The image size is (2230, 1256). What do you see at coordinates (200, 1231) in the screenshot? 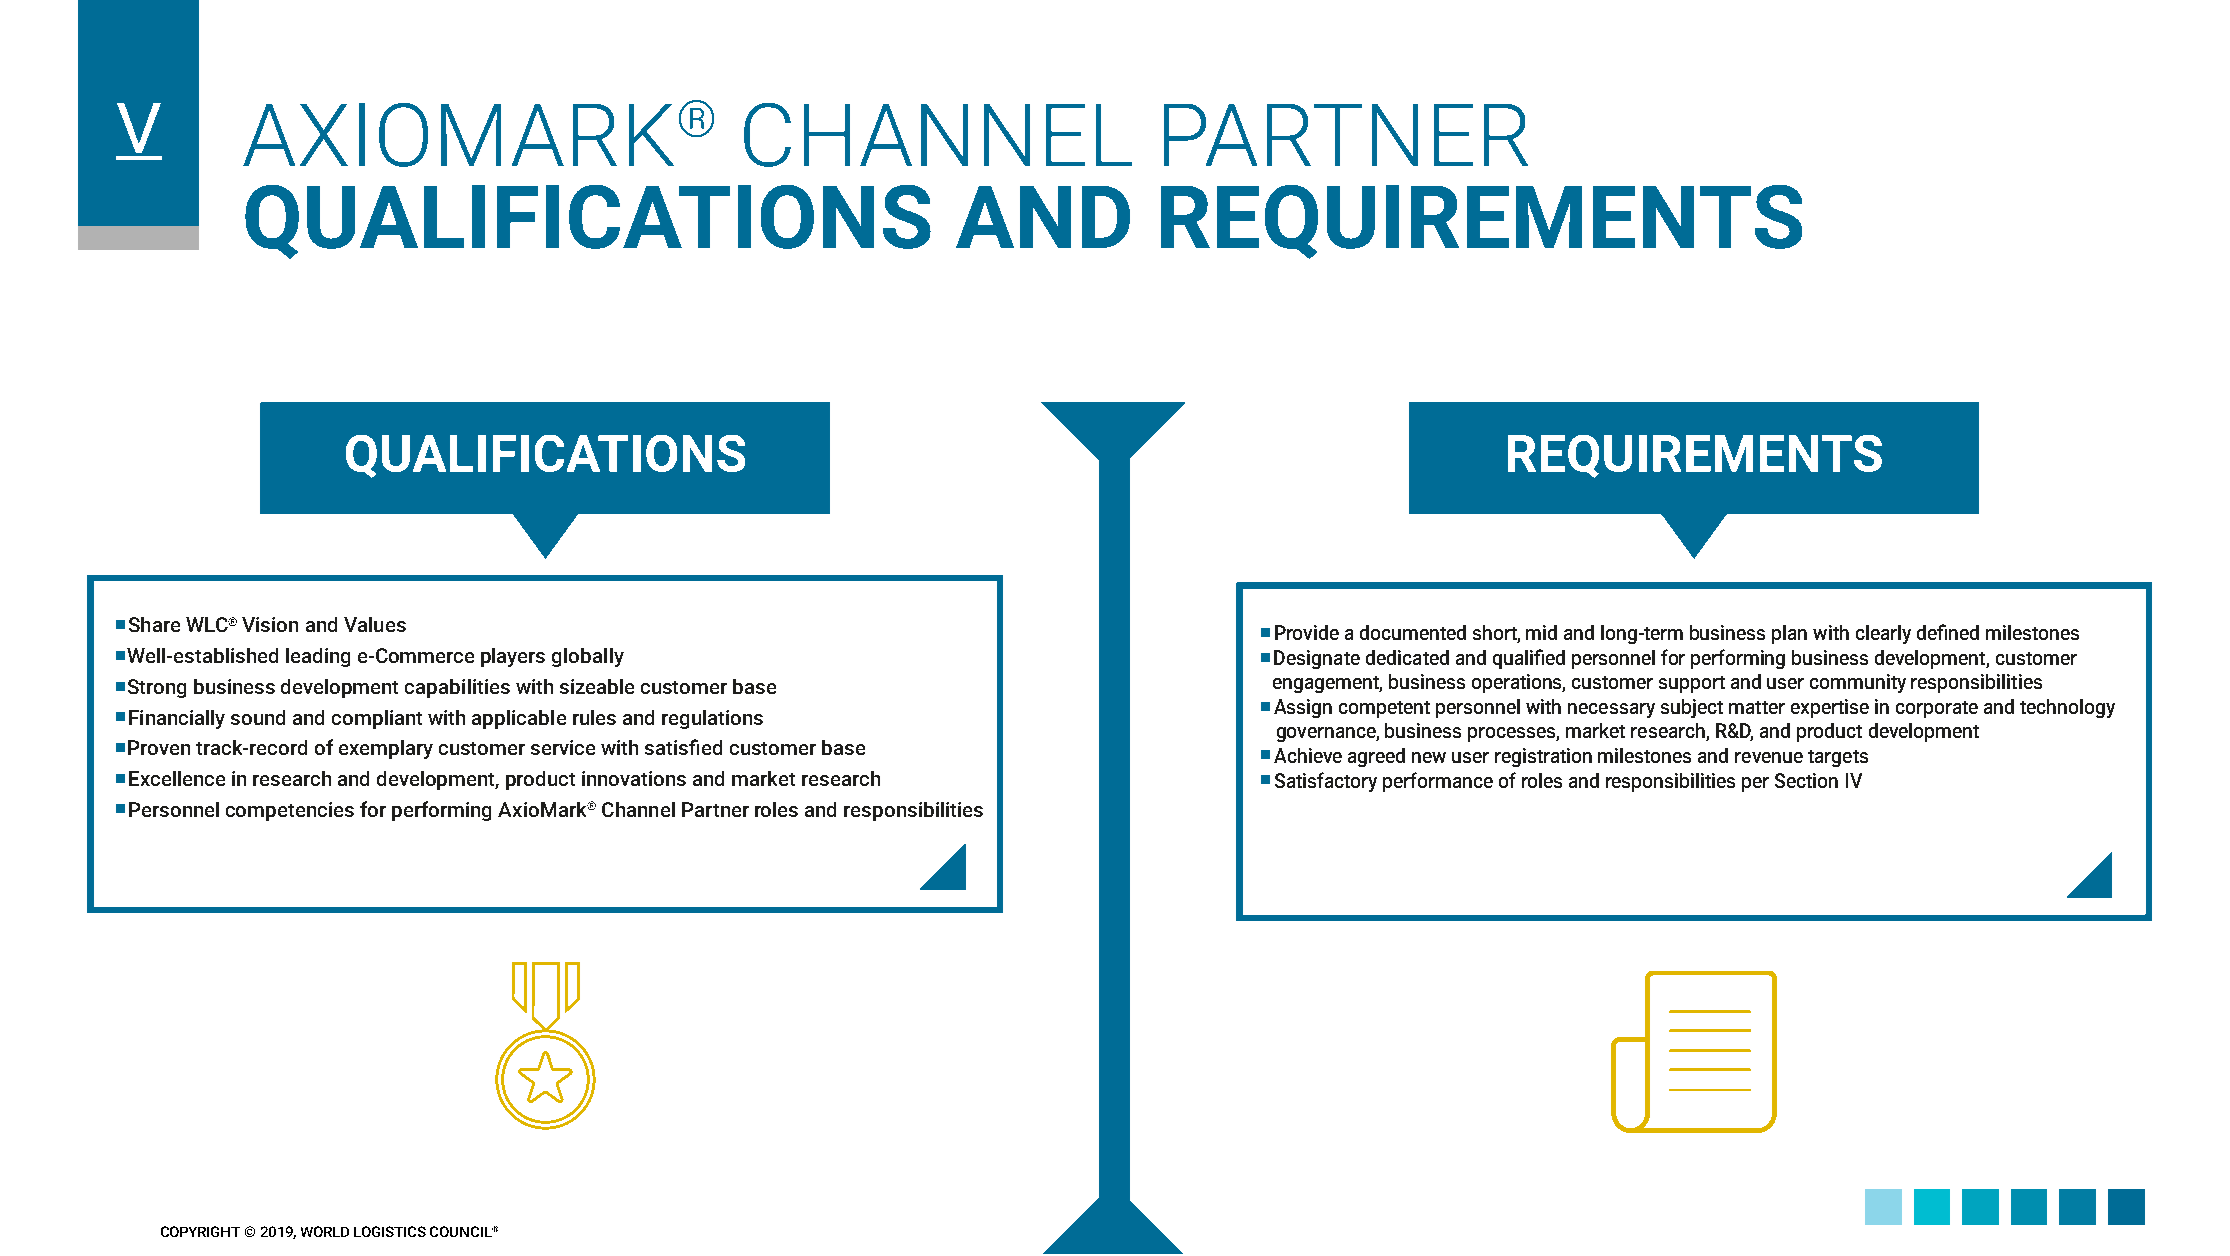
I see `COPYRIGHT` at bounding box center [200, 1231].
